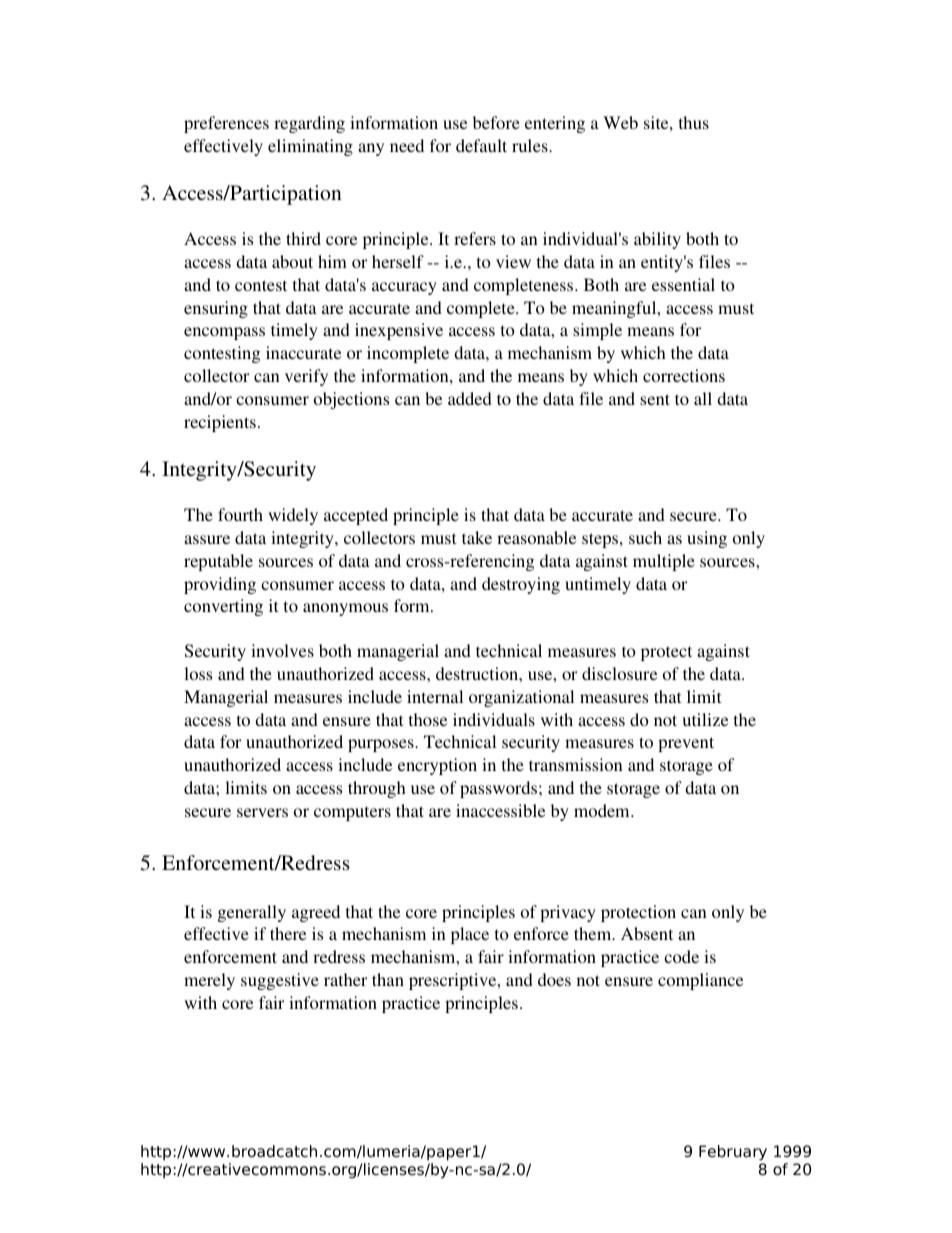  I want to click on default, so click(481, 145).
